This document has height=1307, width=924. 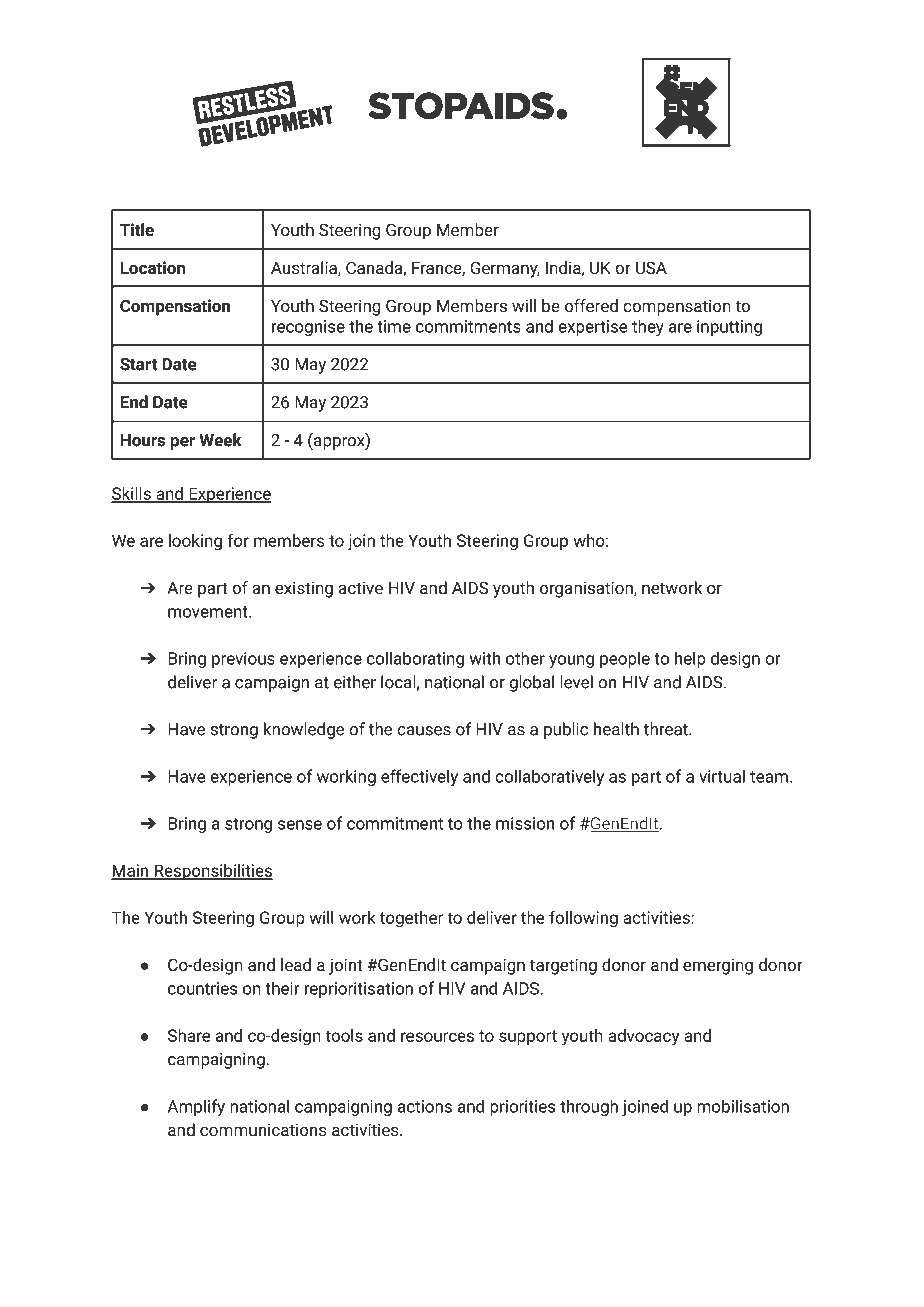 What do you see at coordinates (505, 269) in the document?
I see `Germany` at bounding box center [505, 269].
